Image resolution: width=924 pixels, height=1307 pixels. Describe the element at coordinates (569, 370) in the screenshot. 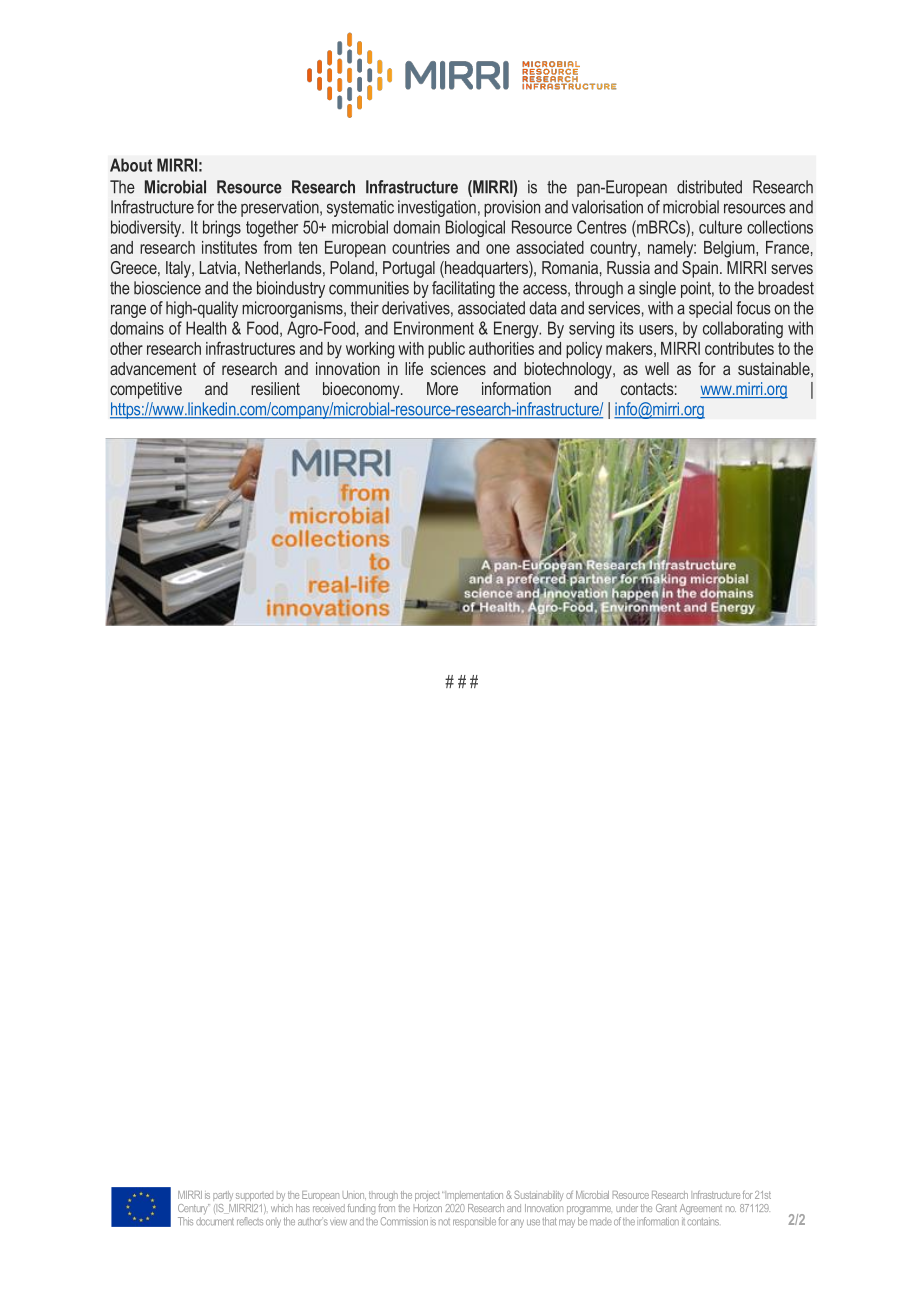

I see `biotechnology` at that location.
